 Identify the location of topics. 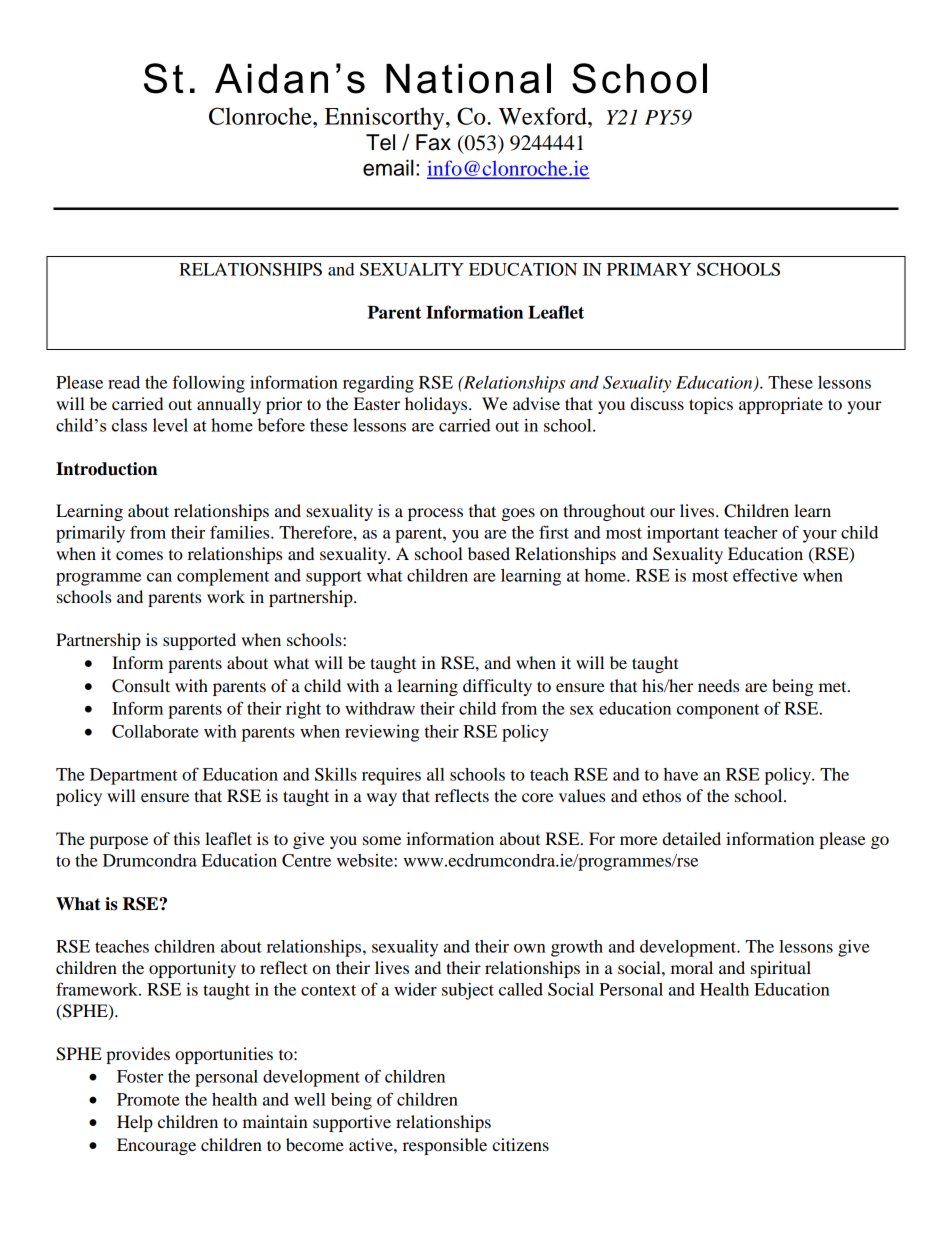
(711, 405).
